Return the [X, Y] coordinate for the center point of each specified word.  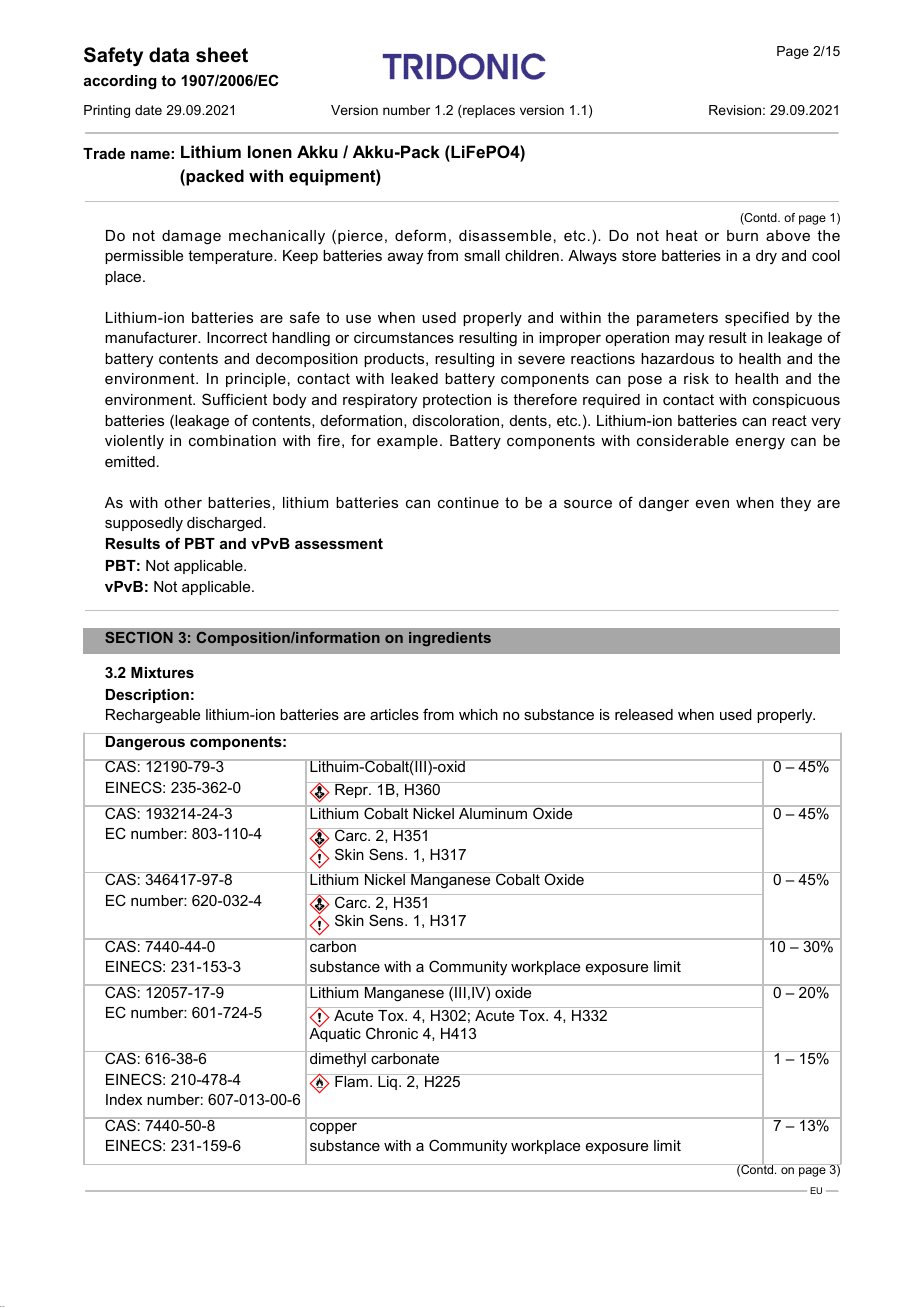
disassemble [505, 235]
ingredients [450, 639]
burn [742, 235]
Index [124, 1099]
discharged [225, 524]
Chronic [392, 1033]
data [169, 55]
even [712, 504]
